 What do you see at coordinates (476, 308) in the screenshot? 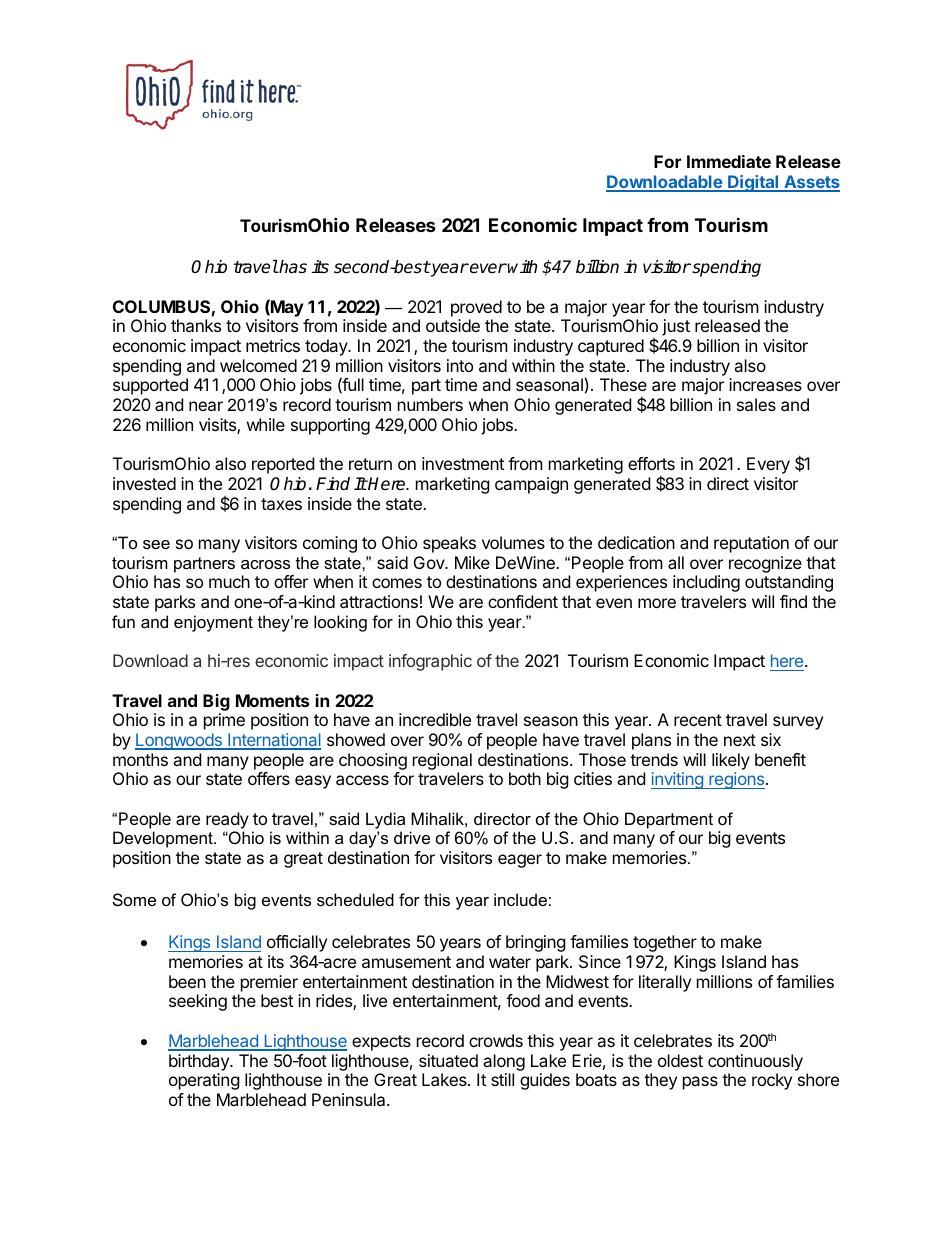
I see `proved` at bounding box center [476, 308].
